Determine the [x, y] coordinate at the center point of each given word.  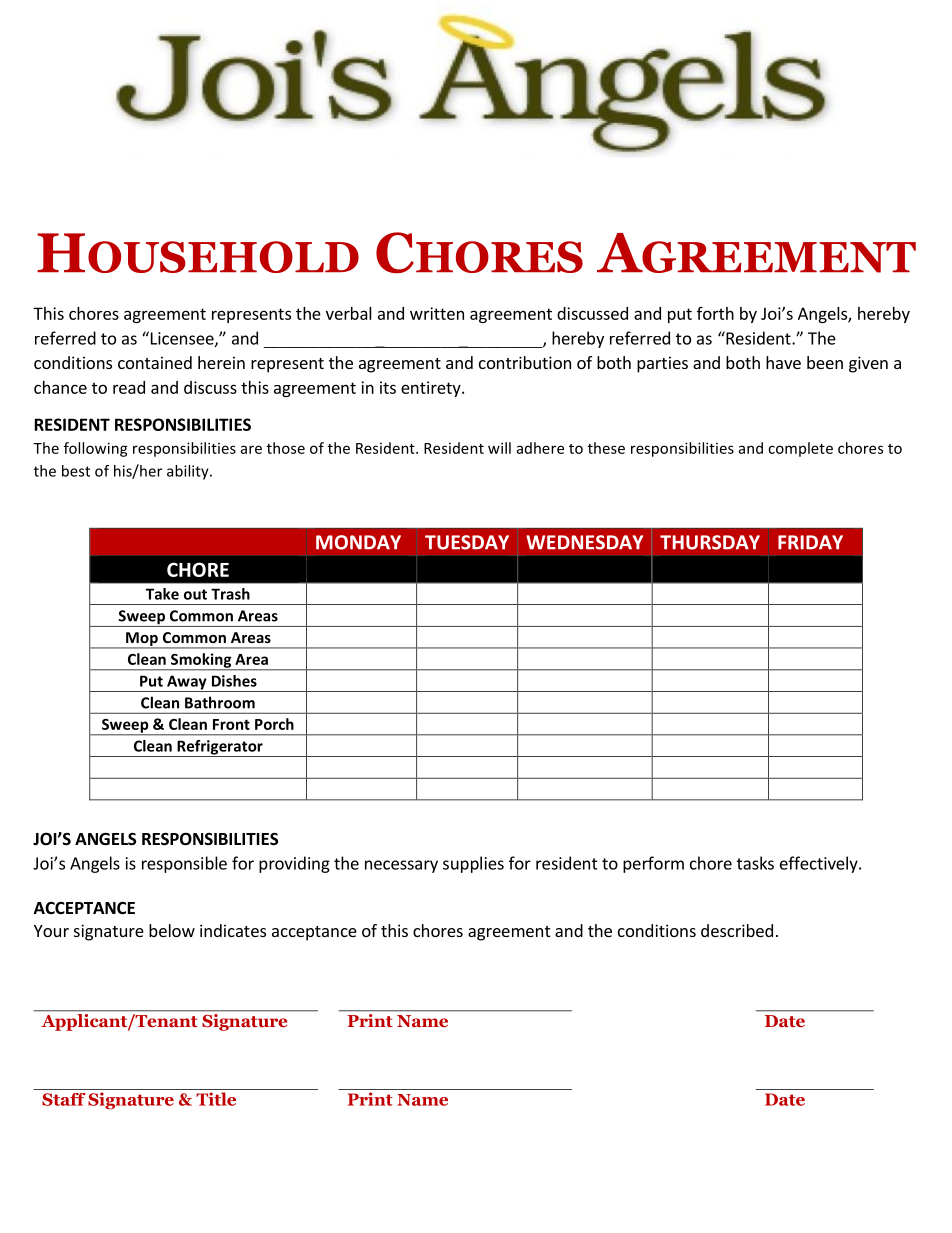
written [437, 313]
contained [155, 362]
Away [187, 683]
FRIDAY [810, 542]
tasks [755, 863]
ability [189, 472]
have [783, 362]
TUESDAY [467, 542]
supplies [473, 864]
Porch [274, 724]
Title [216, 1099]
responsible [184, 864]
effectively [820, 864]
